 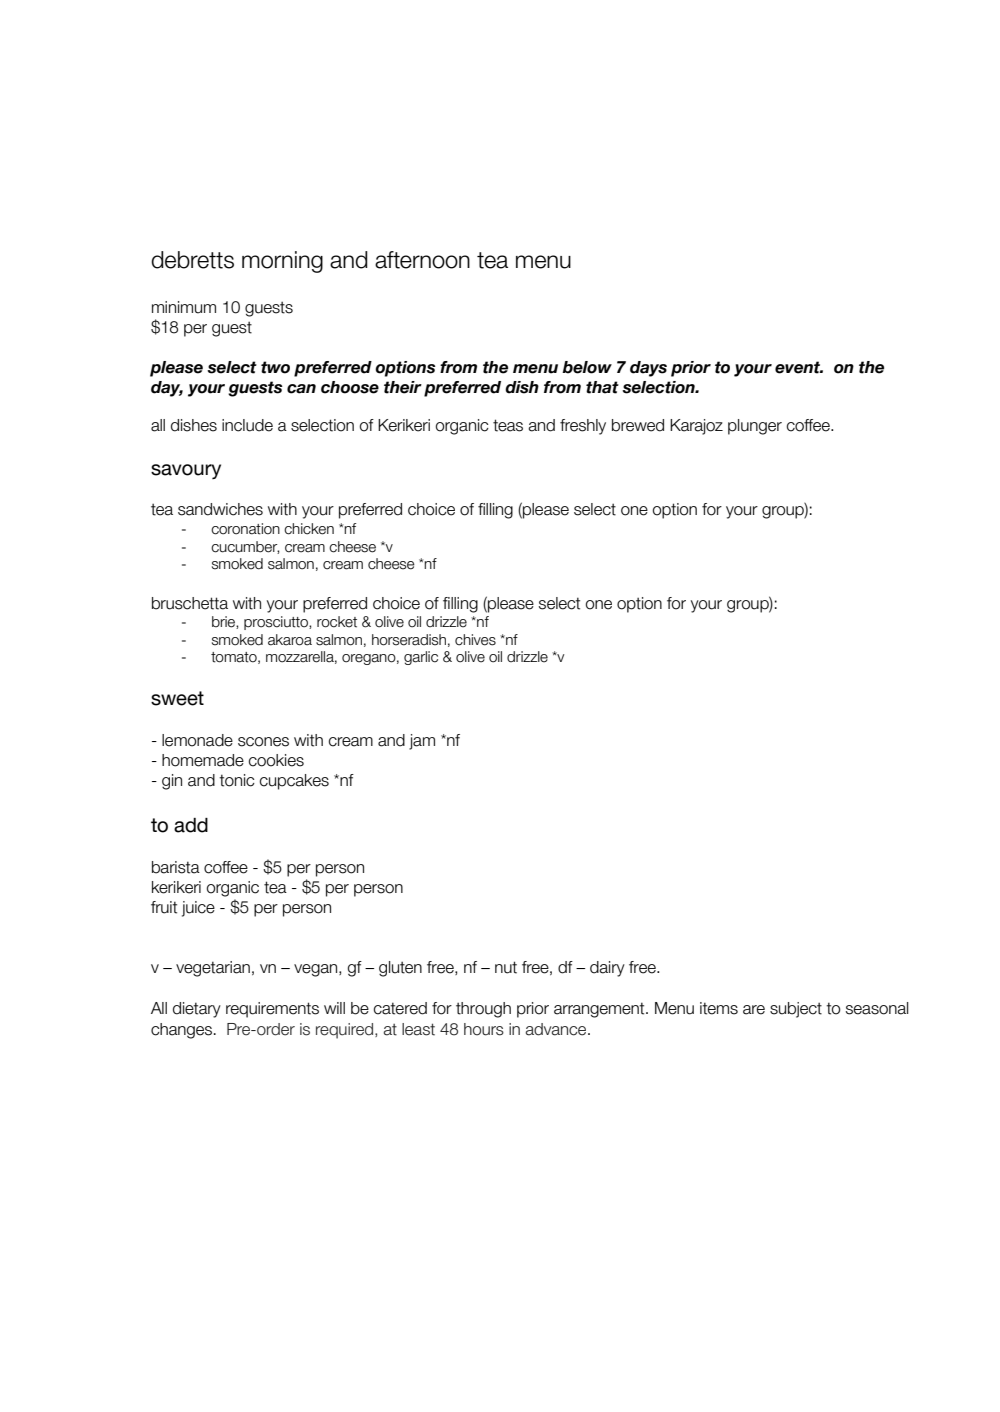 What do you see at coordinates (483, 1010) in the document?
I see `through` at bounding box center [483, 1010].
